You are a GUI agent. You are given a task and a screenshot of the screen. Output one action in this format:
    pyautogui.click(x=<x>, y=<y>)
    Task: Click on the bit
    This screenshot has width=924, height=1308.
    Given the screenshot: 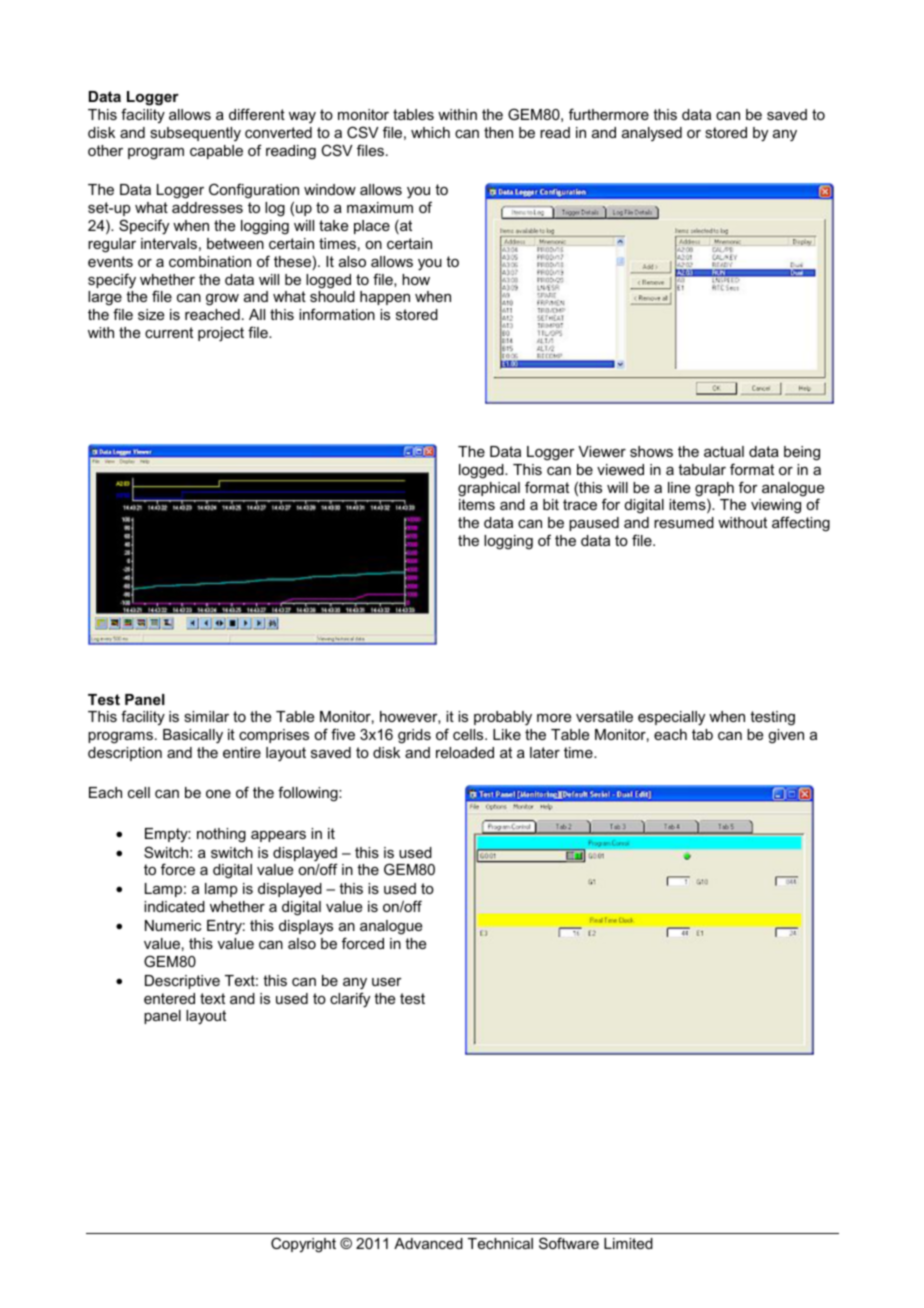 What is the action you would take?
    pyautogui.click(x=551, y=504)
